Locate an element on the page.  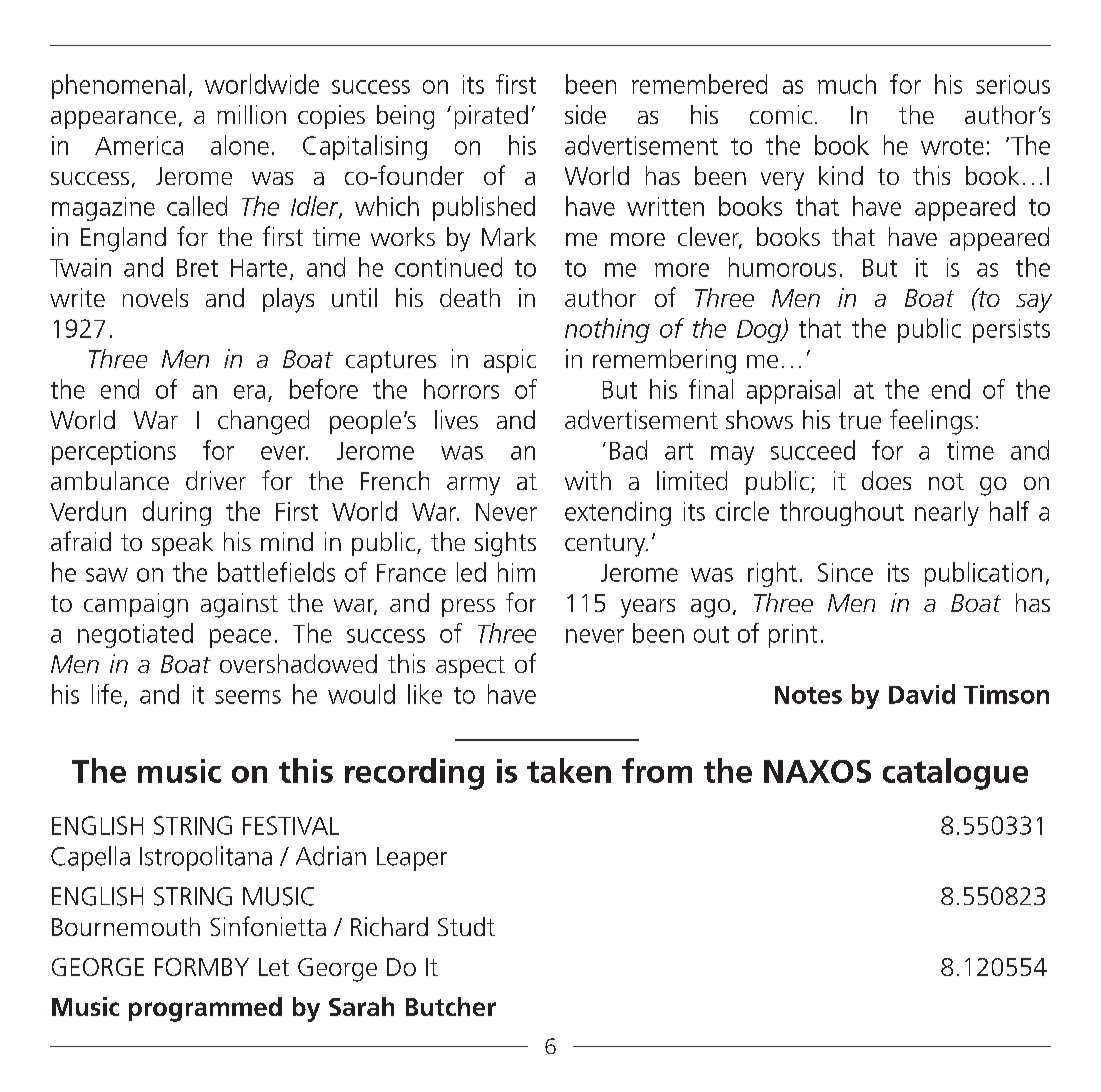
side is located at coordinates (585, 114).
